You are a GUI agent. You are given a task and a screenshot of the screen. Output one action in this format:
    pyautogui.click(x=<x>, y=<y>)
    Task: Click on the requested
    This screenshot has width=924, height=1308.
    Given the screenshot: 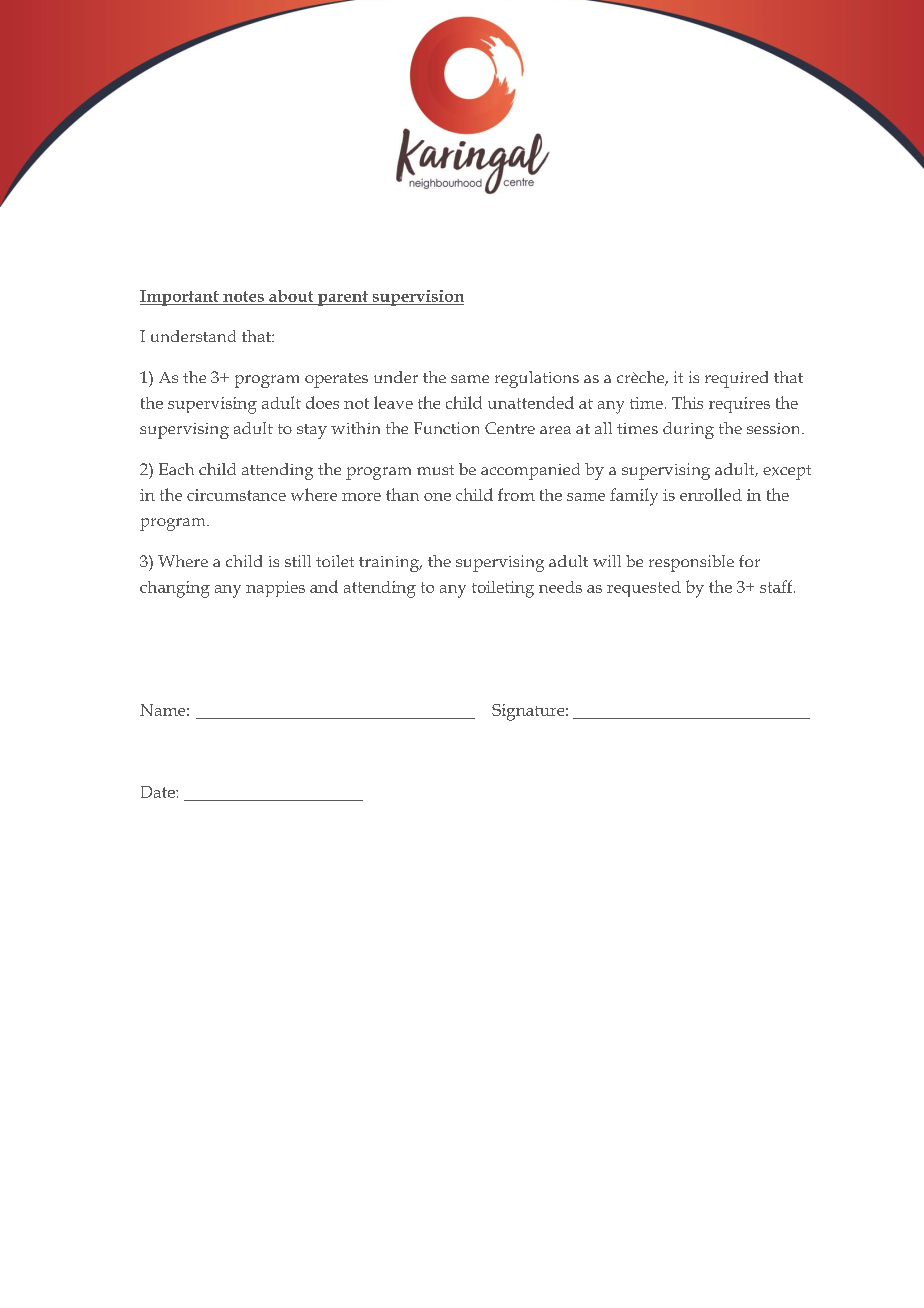 What is the action you would take?
    pyautogui.click(x=644, y=589)
